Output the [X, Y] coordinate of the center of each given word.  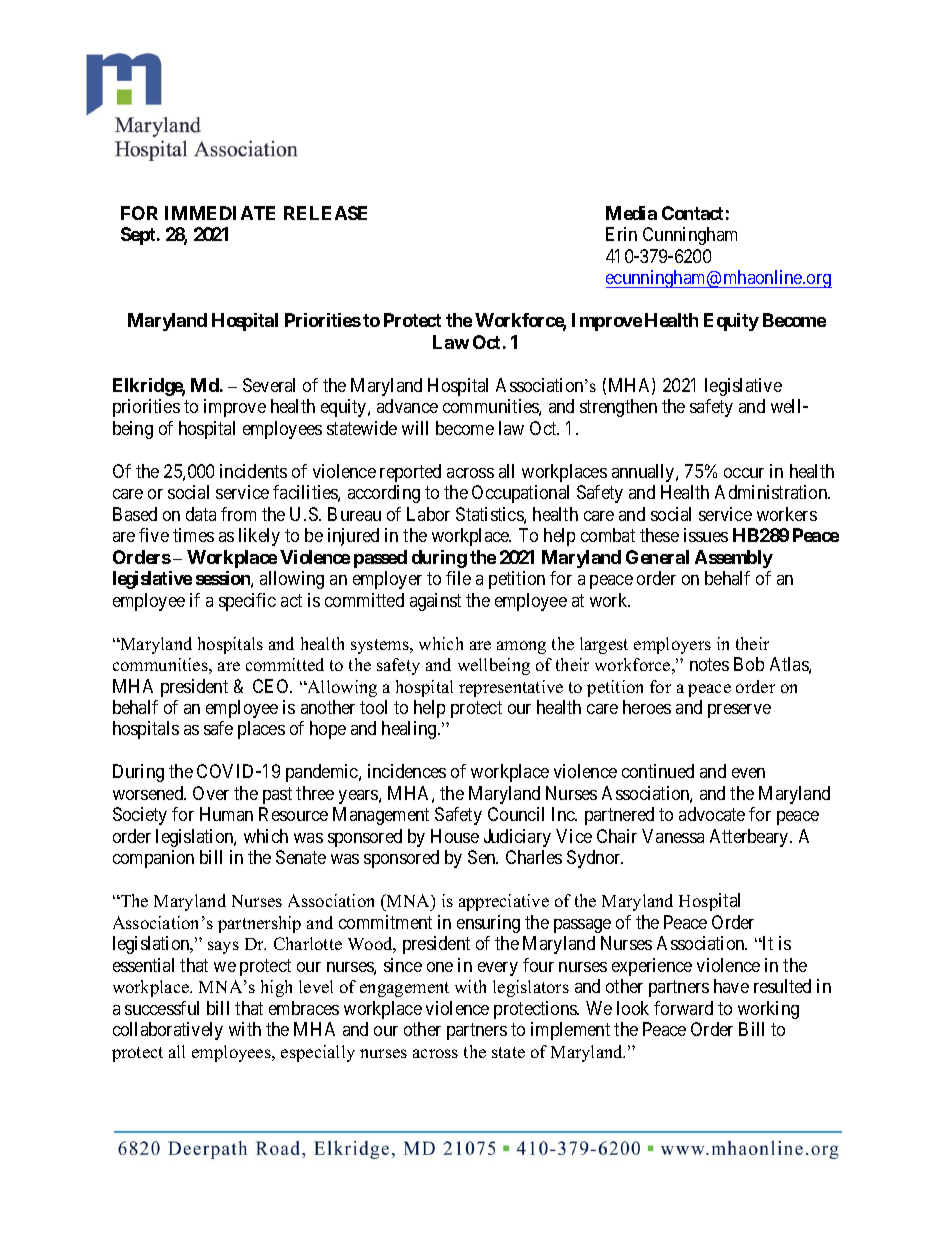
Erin [621, 234]
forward [683, 1008]
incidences [407, 771]
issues [706, 535]
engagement [404, 989]
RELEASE [325, 213]
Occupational [520, 494]
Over [211, 793]
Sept [139, 236]
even [748, 773]
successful [162, 1008]
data [201, 514]
